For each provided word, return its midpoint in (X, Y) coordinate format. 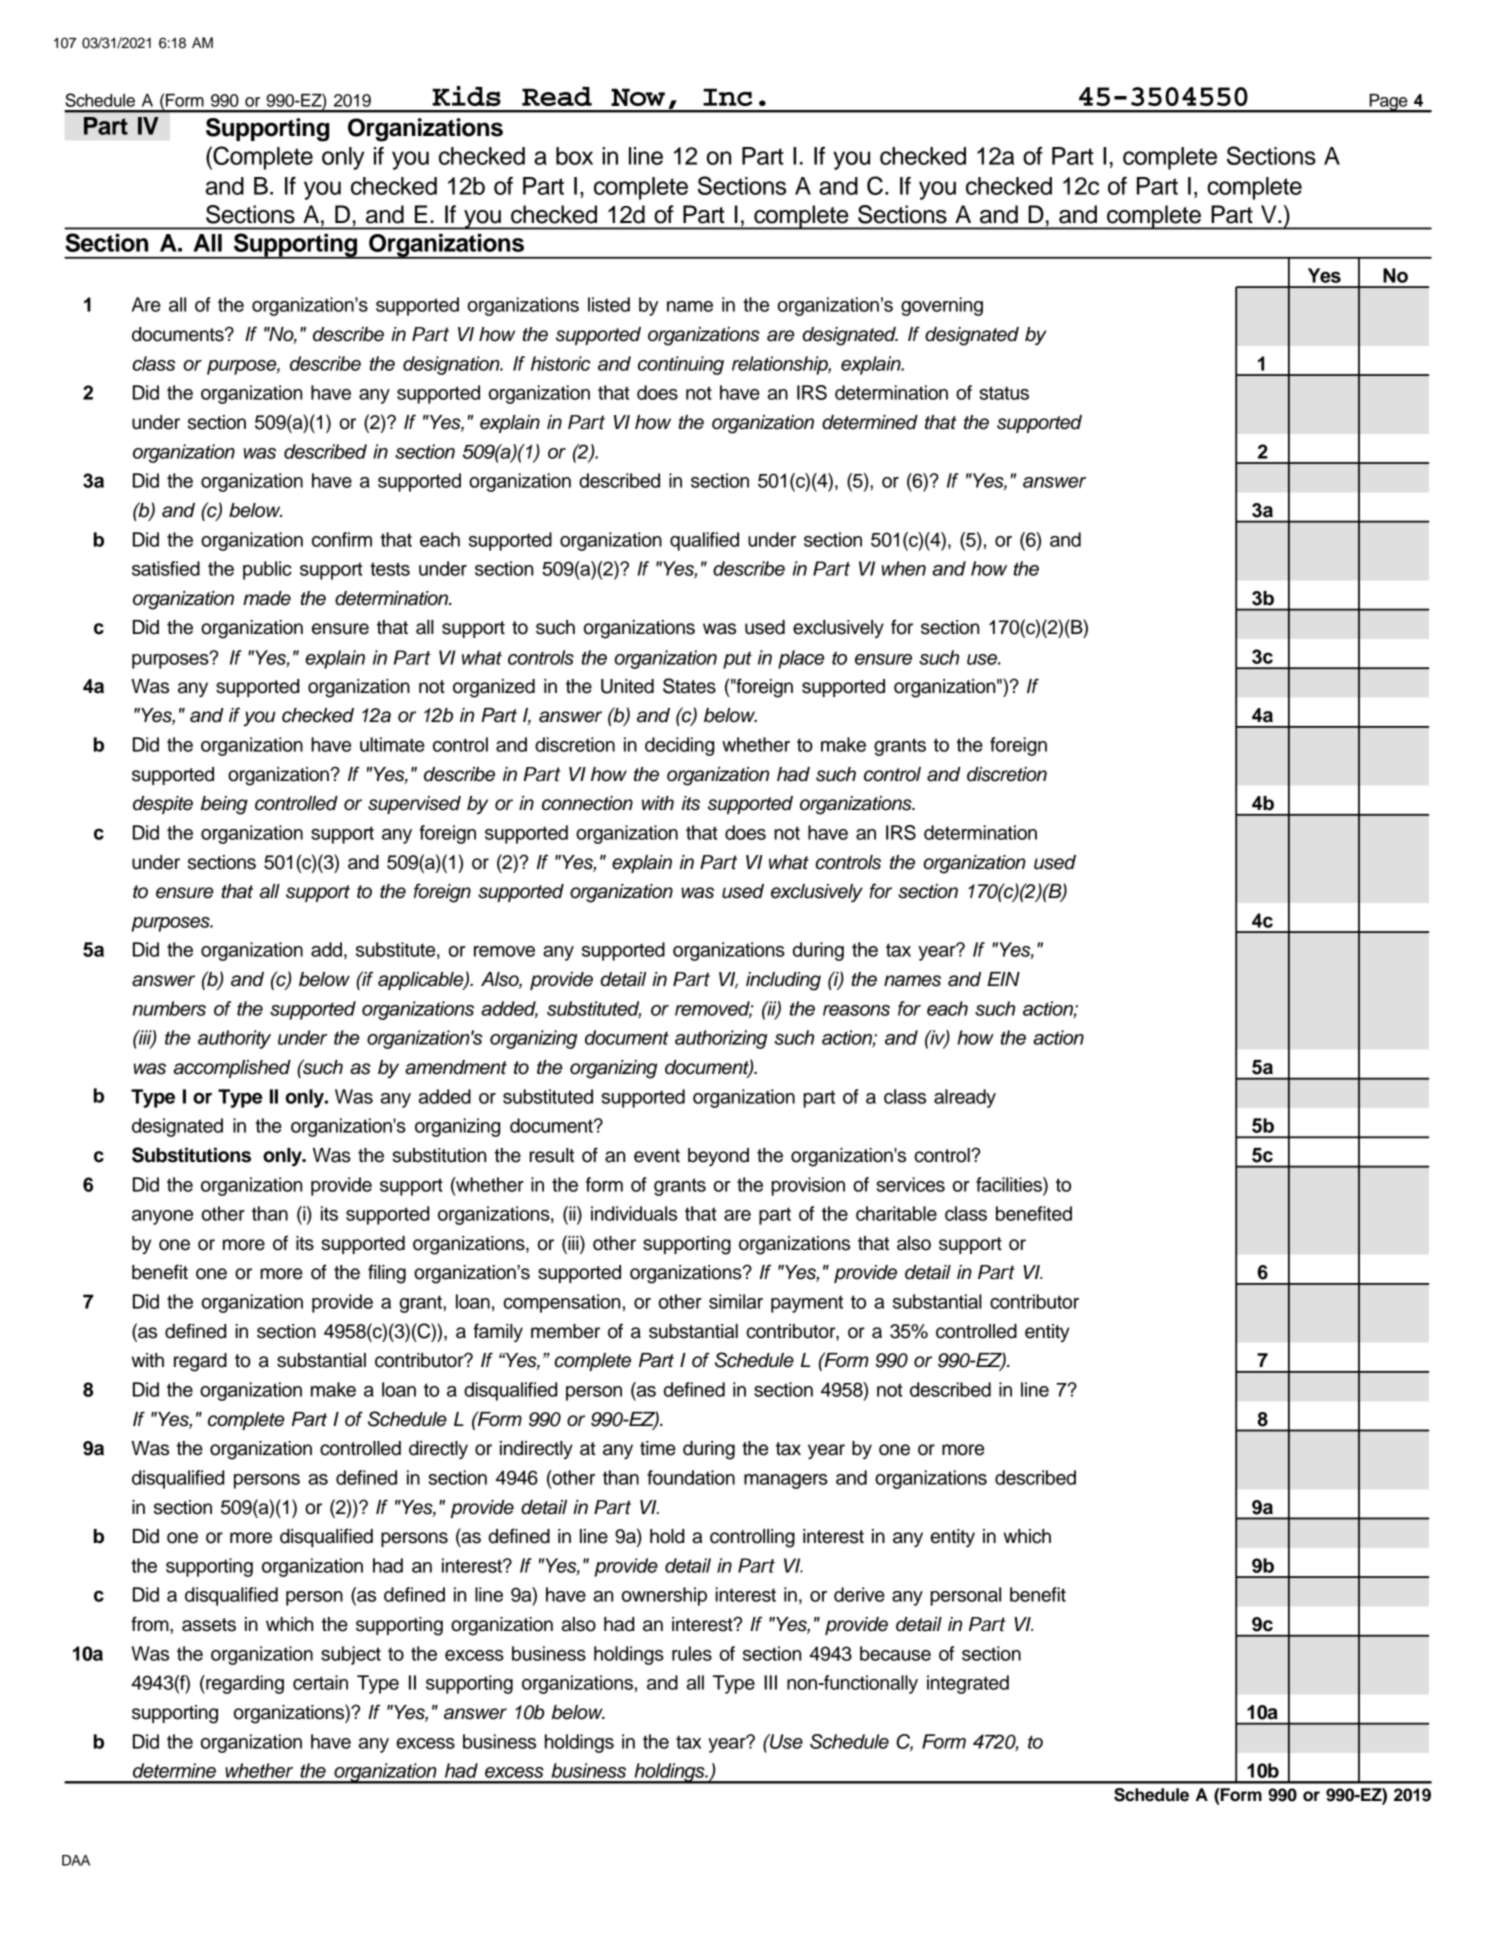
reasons (856, 1010)
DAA (76, 1860)
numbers (169, 1008)
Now (638, 97)
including (783, 981)
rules (692, 1653)
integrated (968, 1684)
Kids (466, 96)
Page (1388, 103)
